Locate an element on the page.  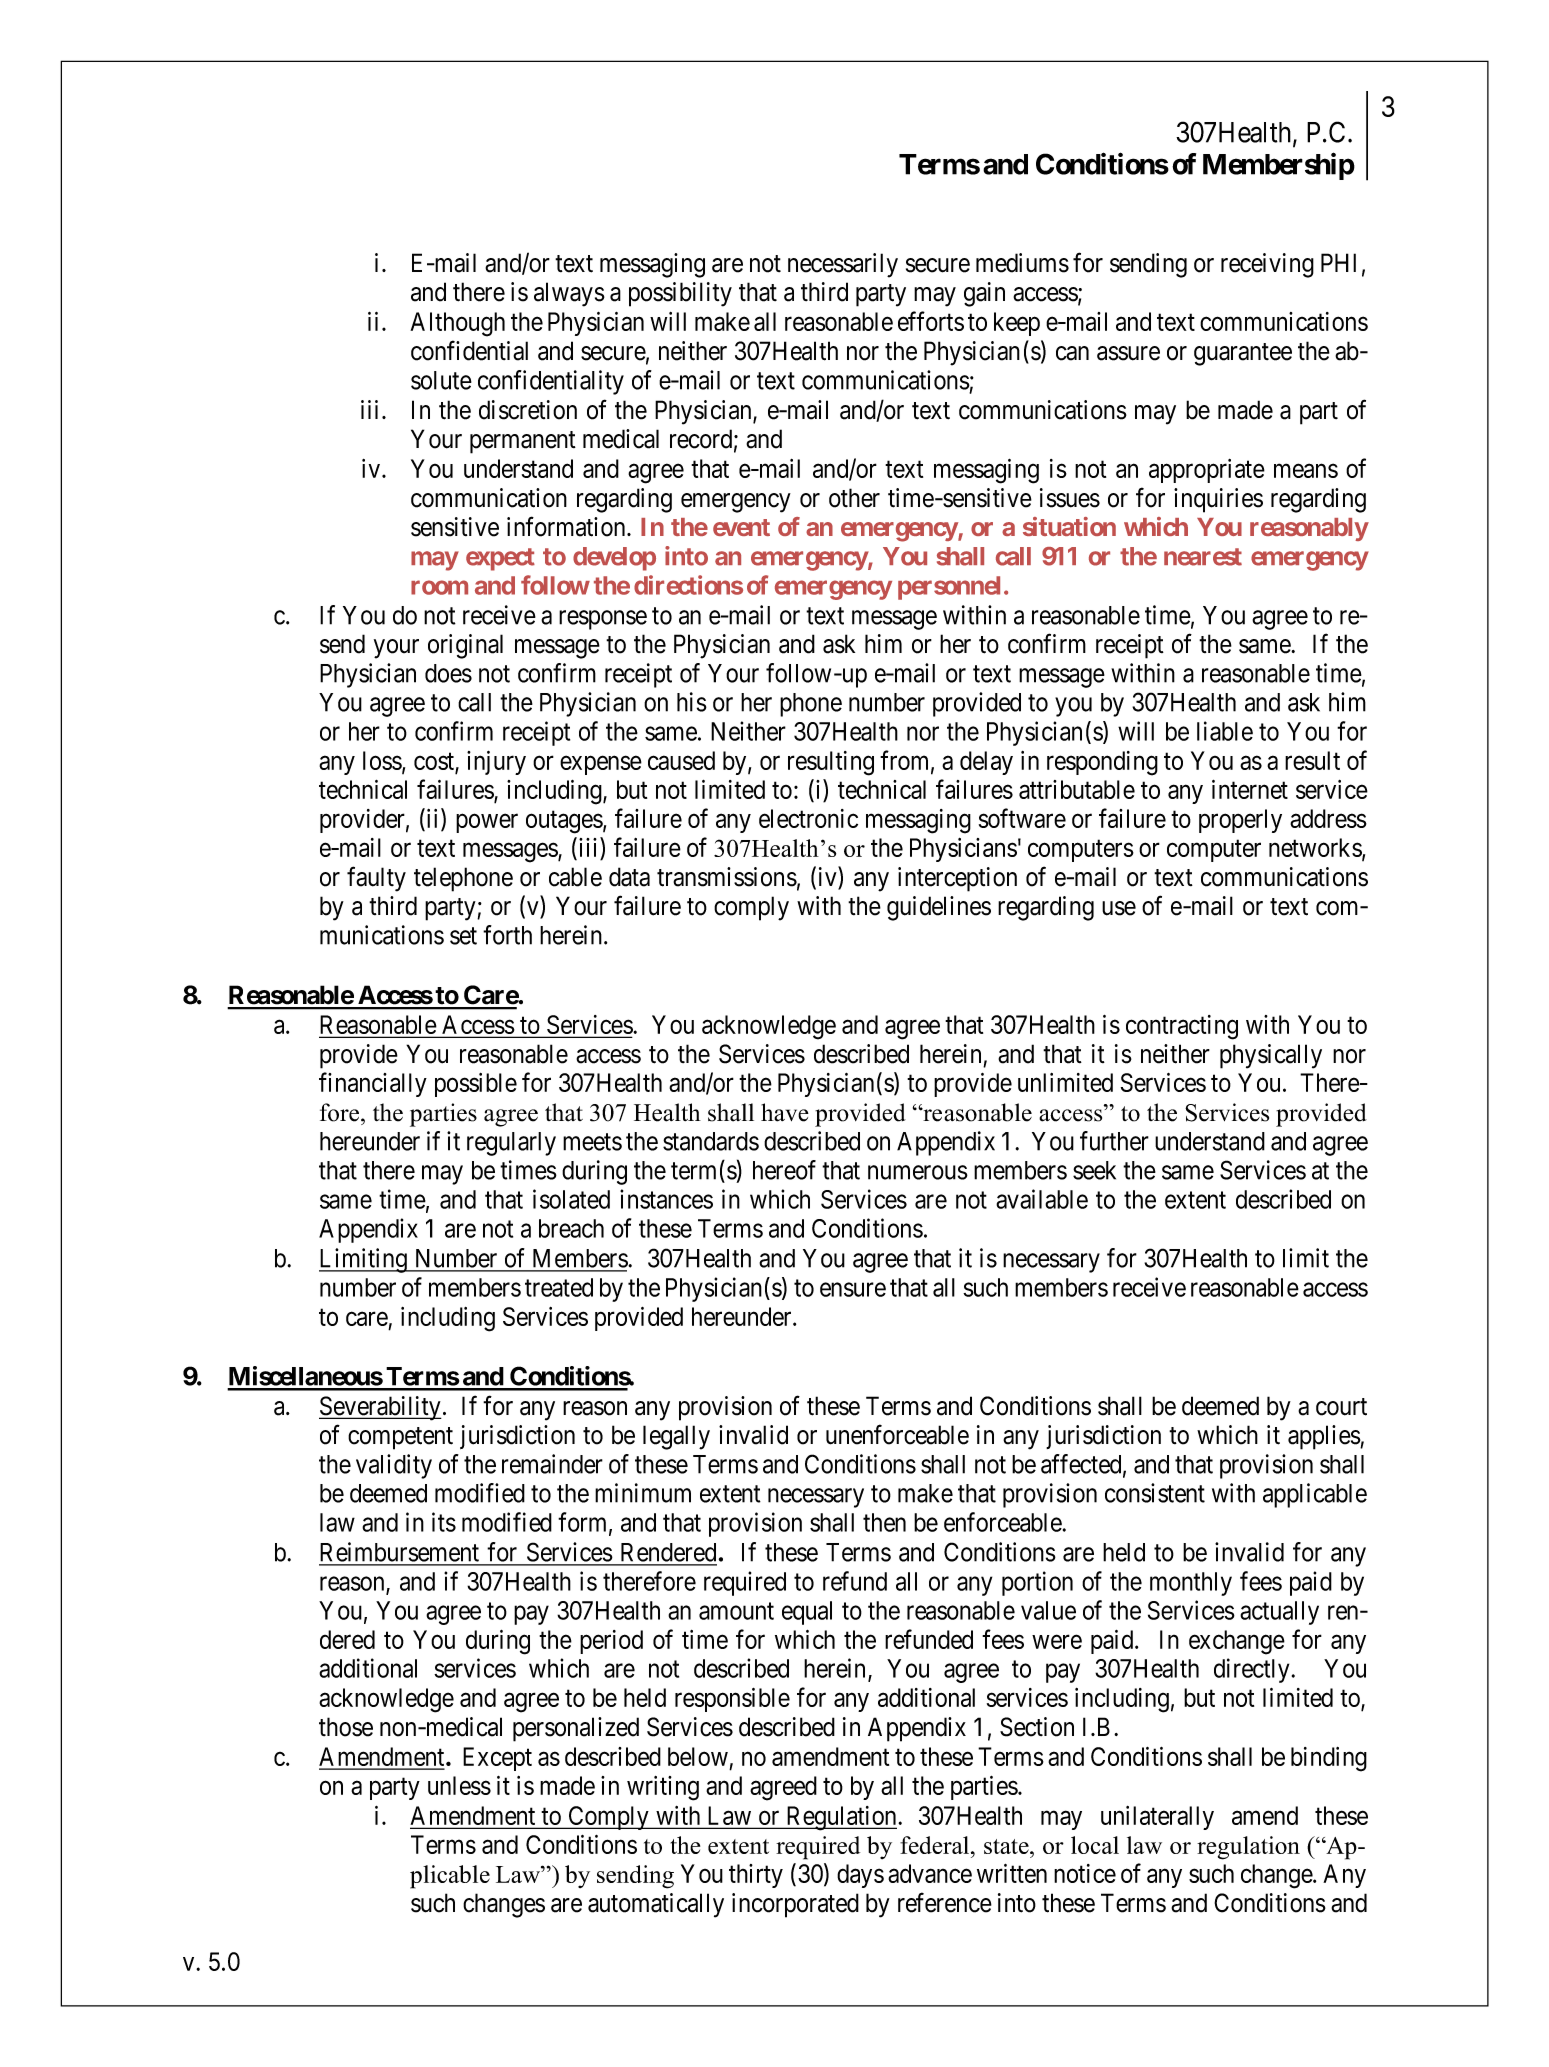
Although is located at coordinates (457, 324).
